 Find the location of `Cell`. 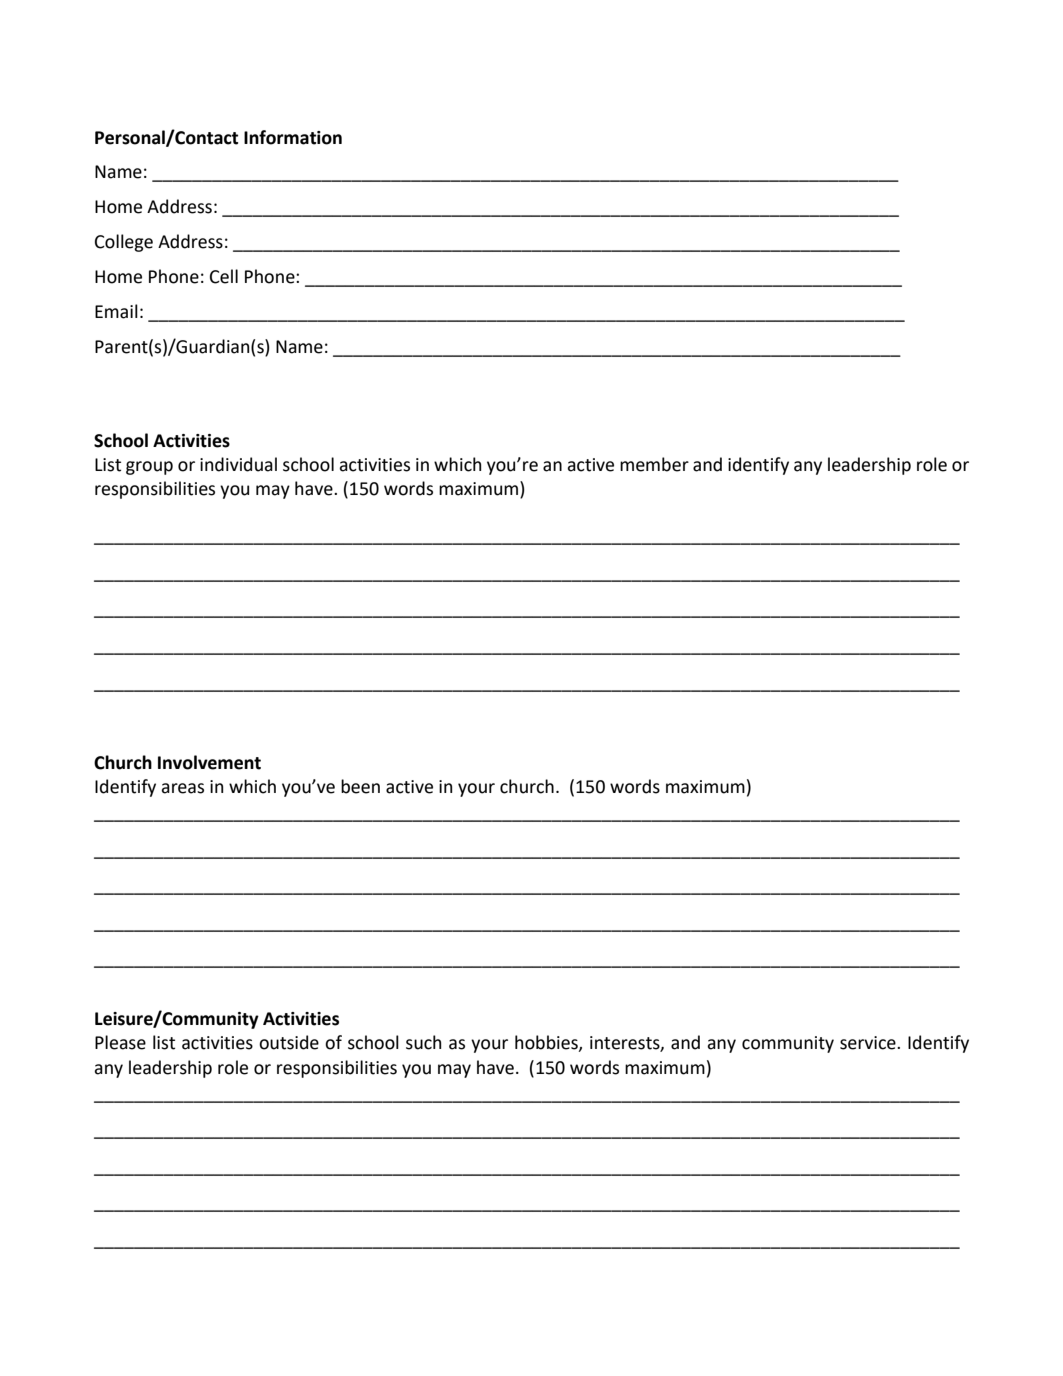

Cell is located at coordinates (224, 276).
